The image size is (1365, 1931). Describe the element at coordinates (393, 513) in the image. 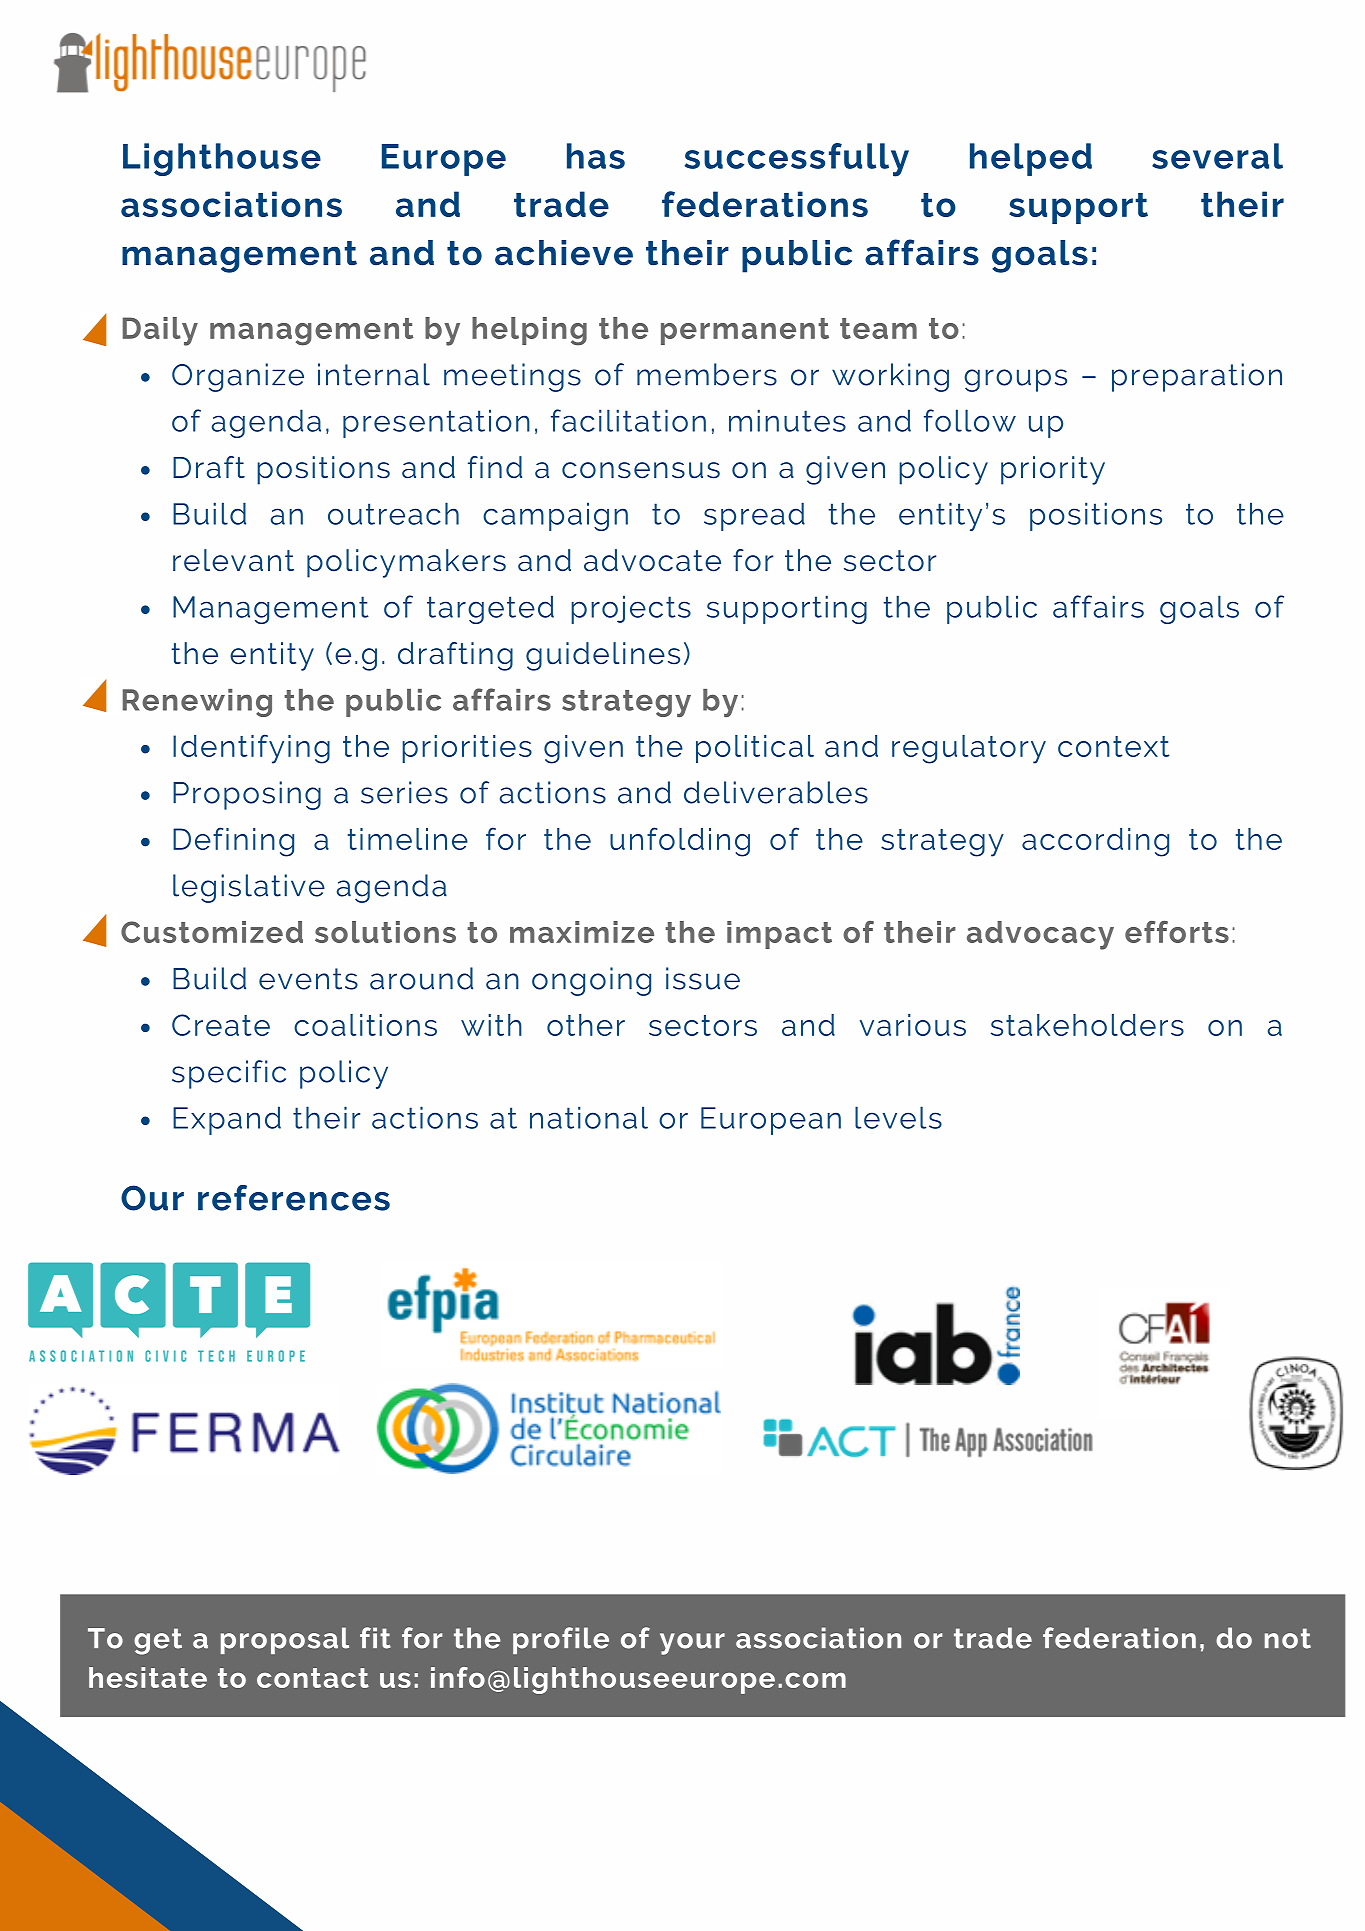

I see `outreach` at that location.
